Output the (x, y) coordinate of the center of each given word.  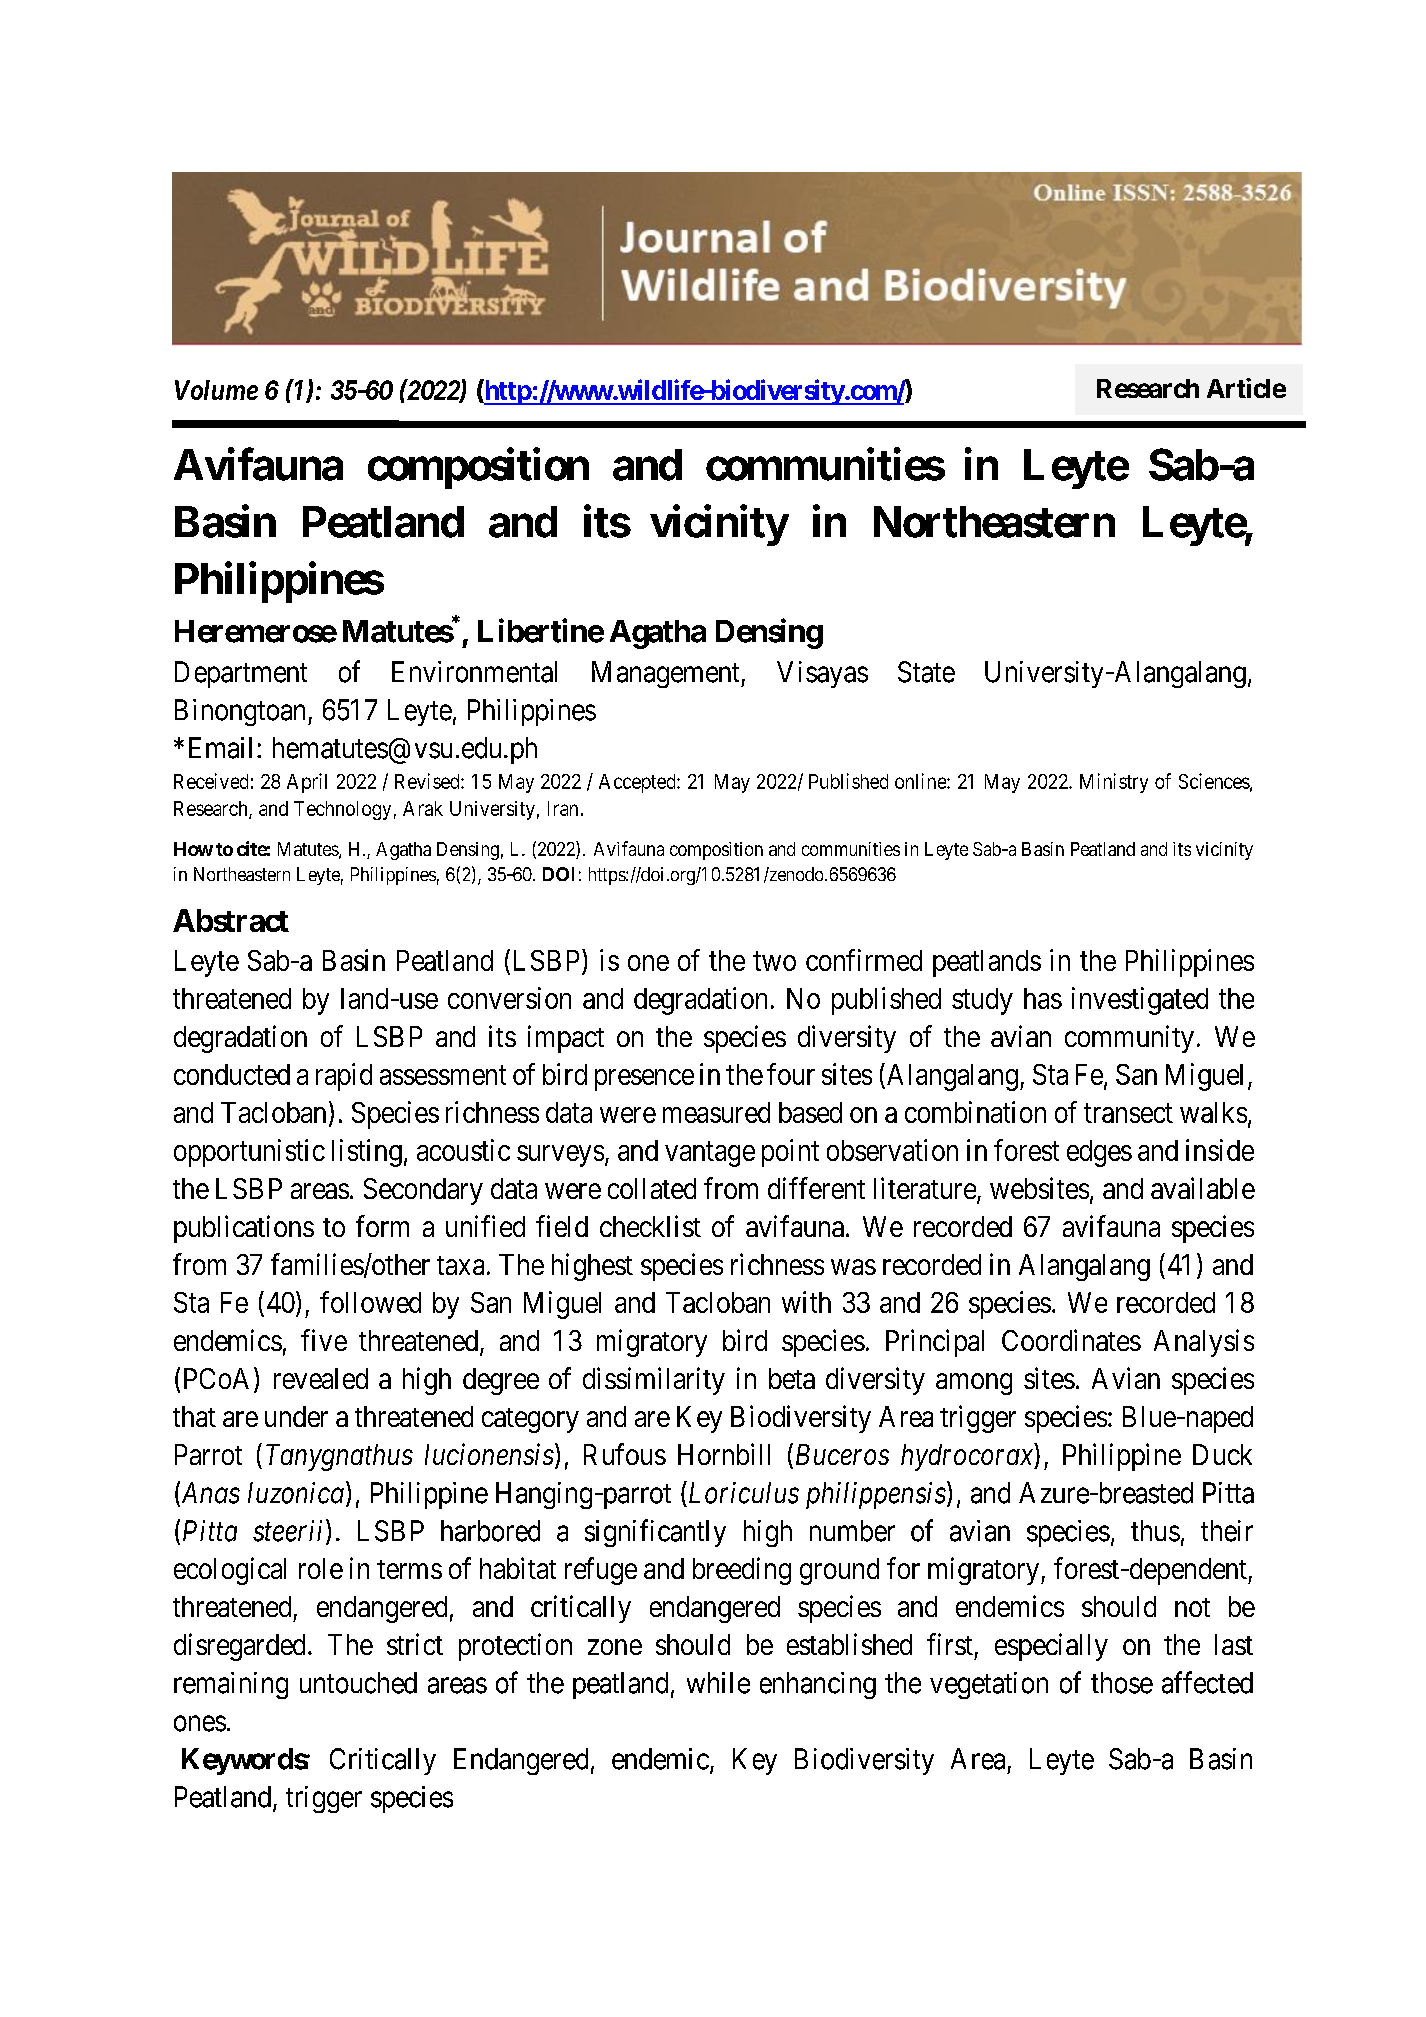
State (926, 672)
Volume (216, 390)
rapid (344, 1077)
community (1129, 1039)
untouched (358, 1683)
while (718, 1683)
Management (667, 674)
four (791, 1074)
